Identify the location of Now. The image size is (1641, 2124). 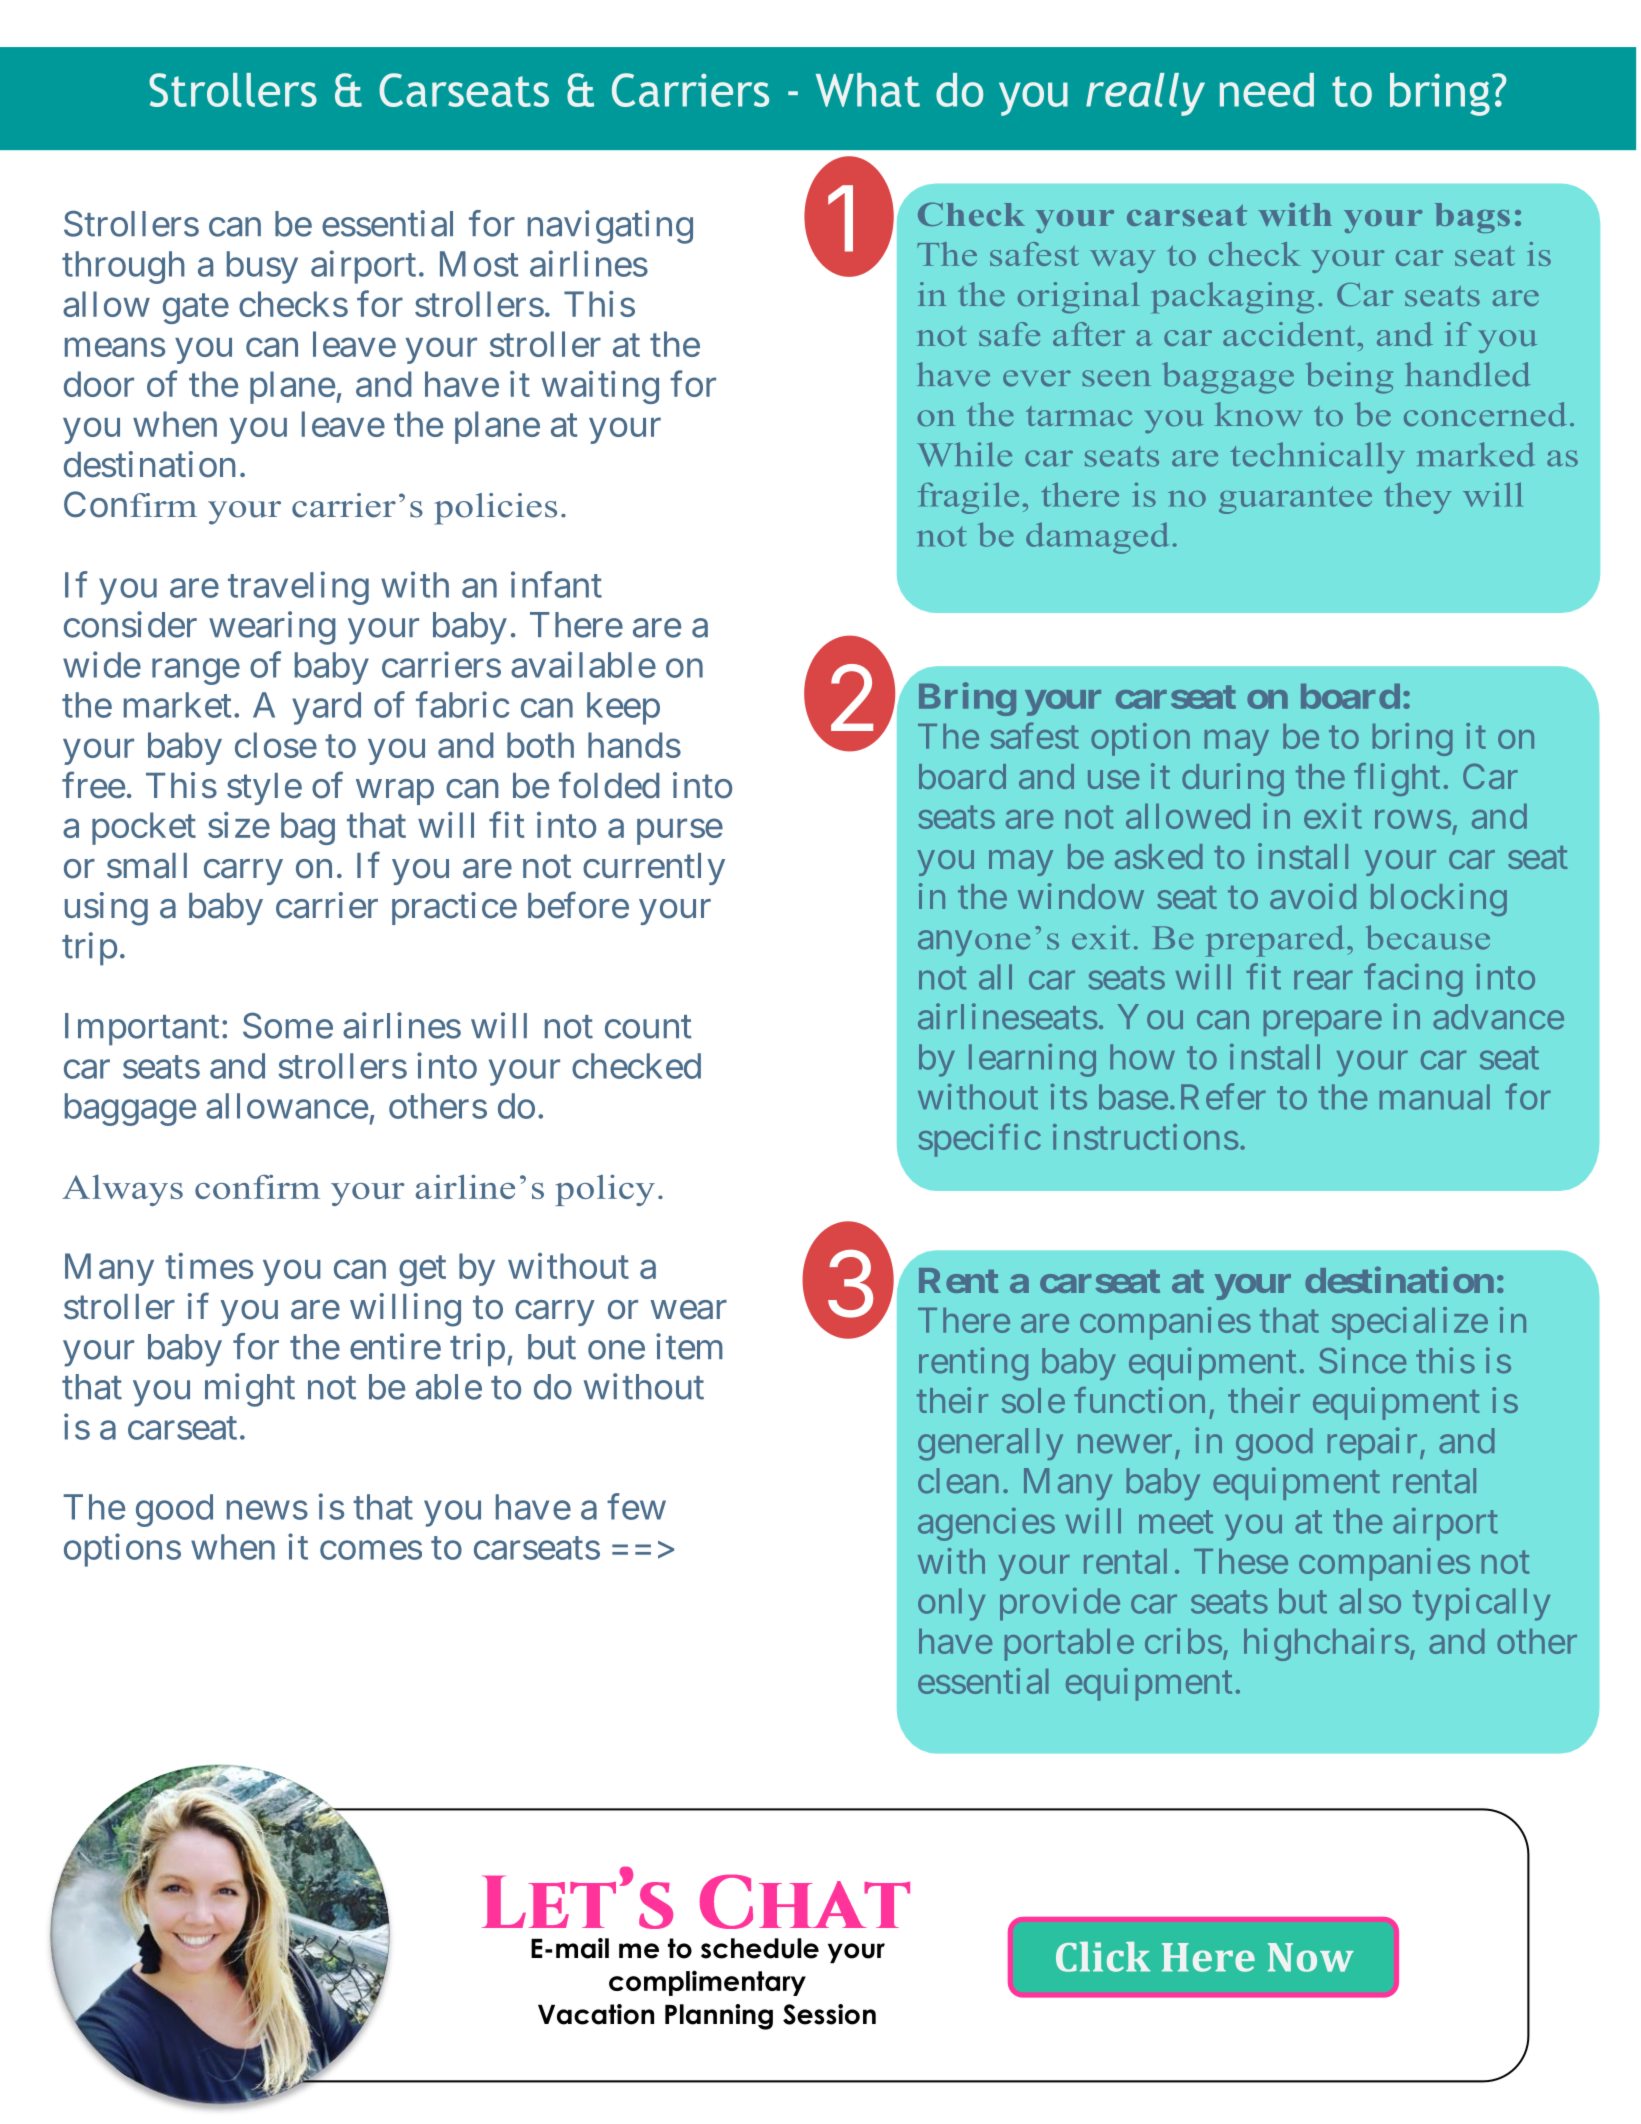
(1311, 1957).
